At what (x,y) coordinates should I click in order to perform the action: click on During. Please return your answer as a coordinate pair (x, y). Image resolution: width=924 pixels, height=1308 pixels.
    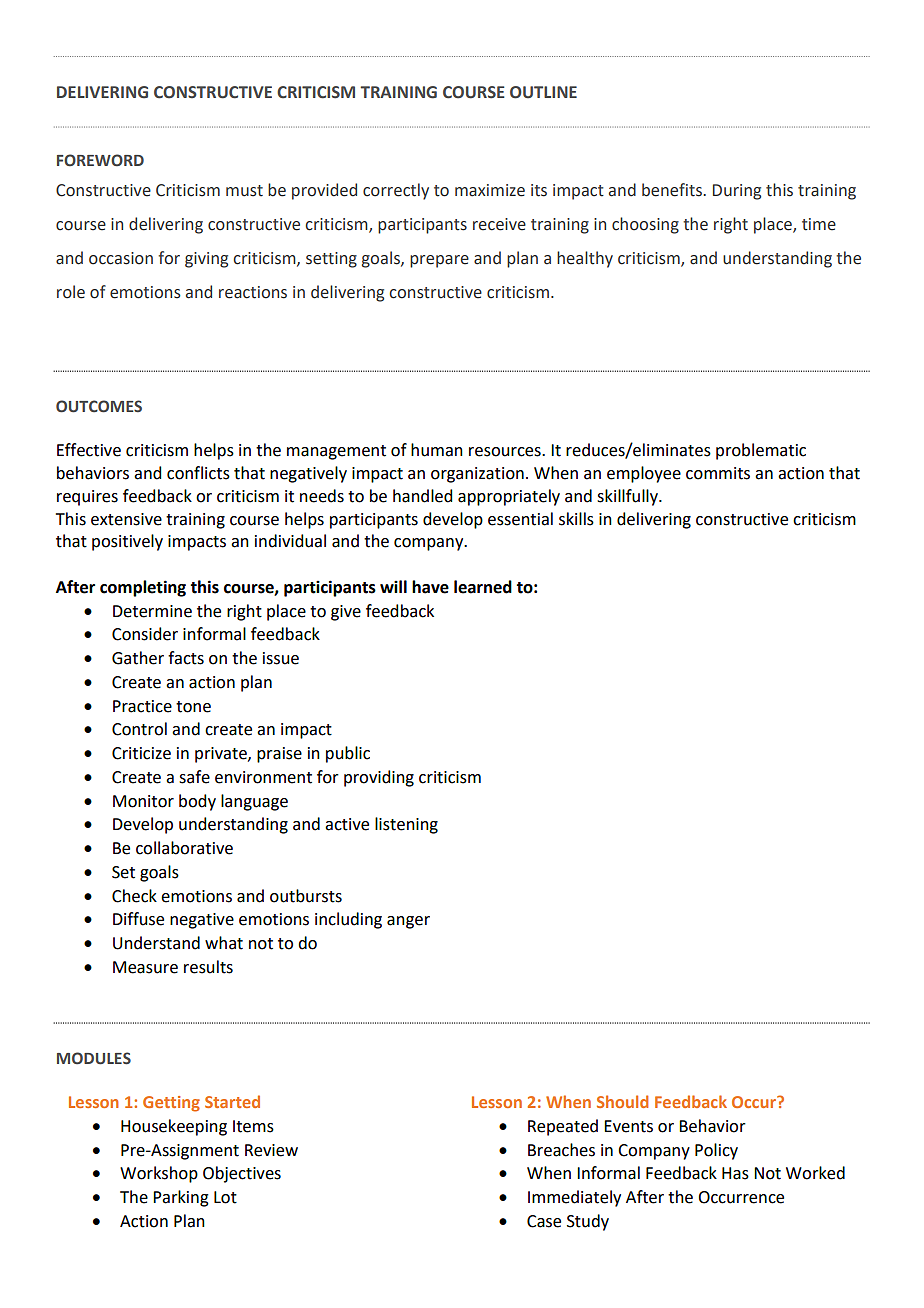
    Looking at the image, I should click on (737, 192).
